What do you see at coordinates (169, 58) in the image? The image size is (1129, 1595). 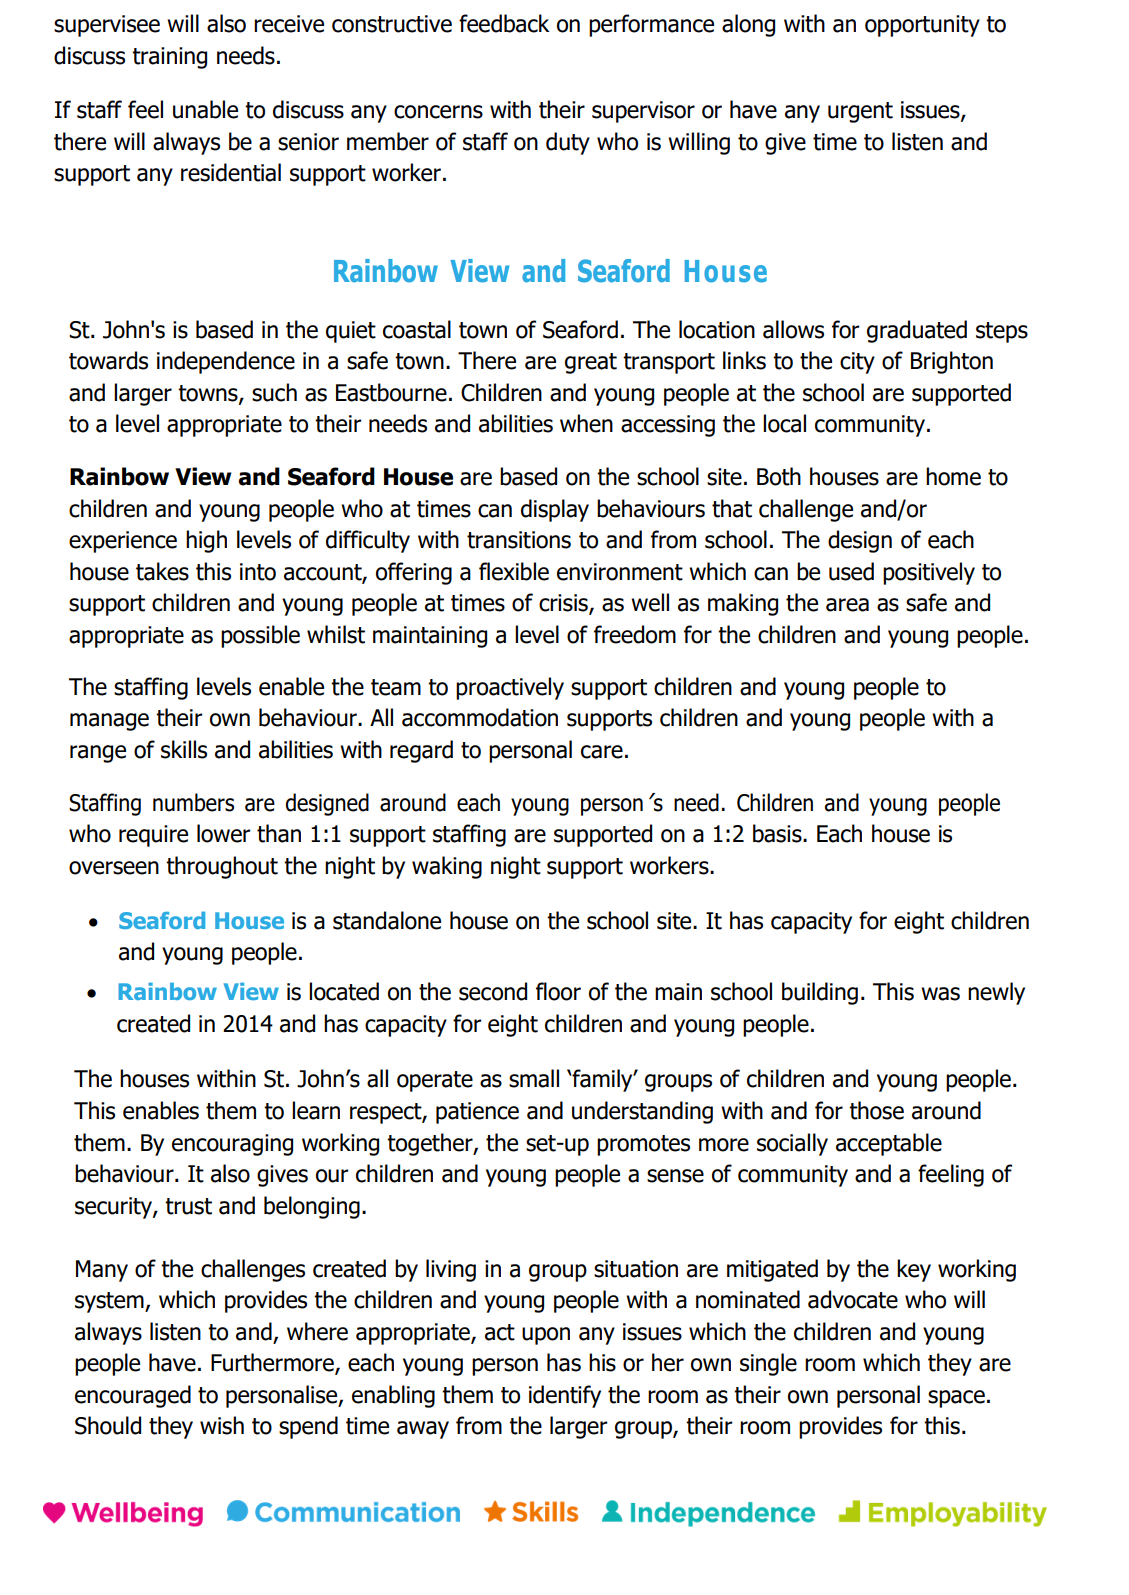 I see `training` at bounding box center [169, 58].
